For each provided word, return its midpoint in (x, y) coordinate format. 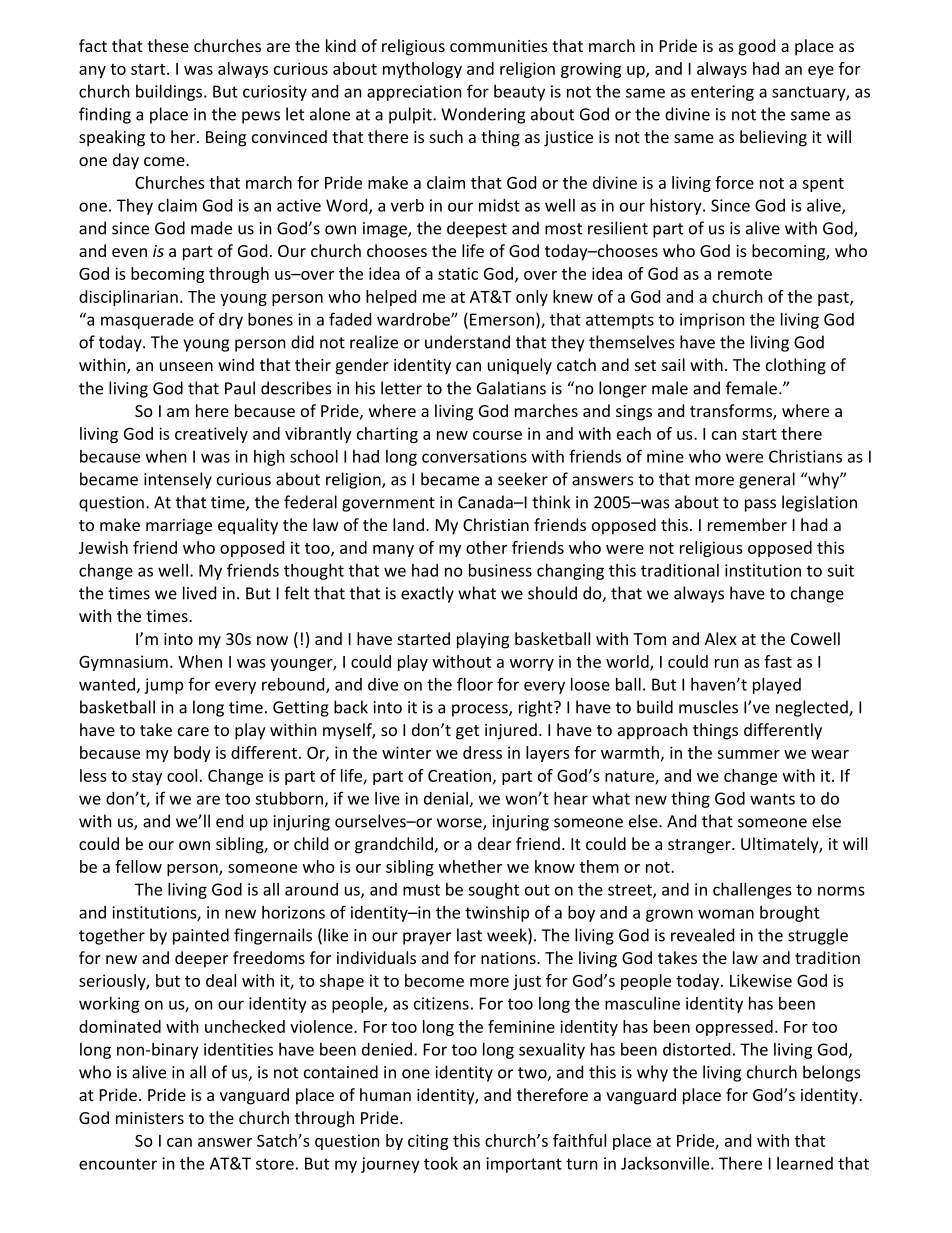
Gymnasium (123, 663)
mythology (422, 70)
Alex (721, 638)
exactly (427, 594)
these (168, 45)
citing (428, 1142)
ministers (150, 1118)
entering (722, 93)
